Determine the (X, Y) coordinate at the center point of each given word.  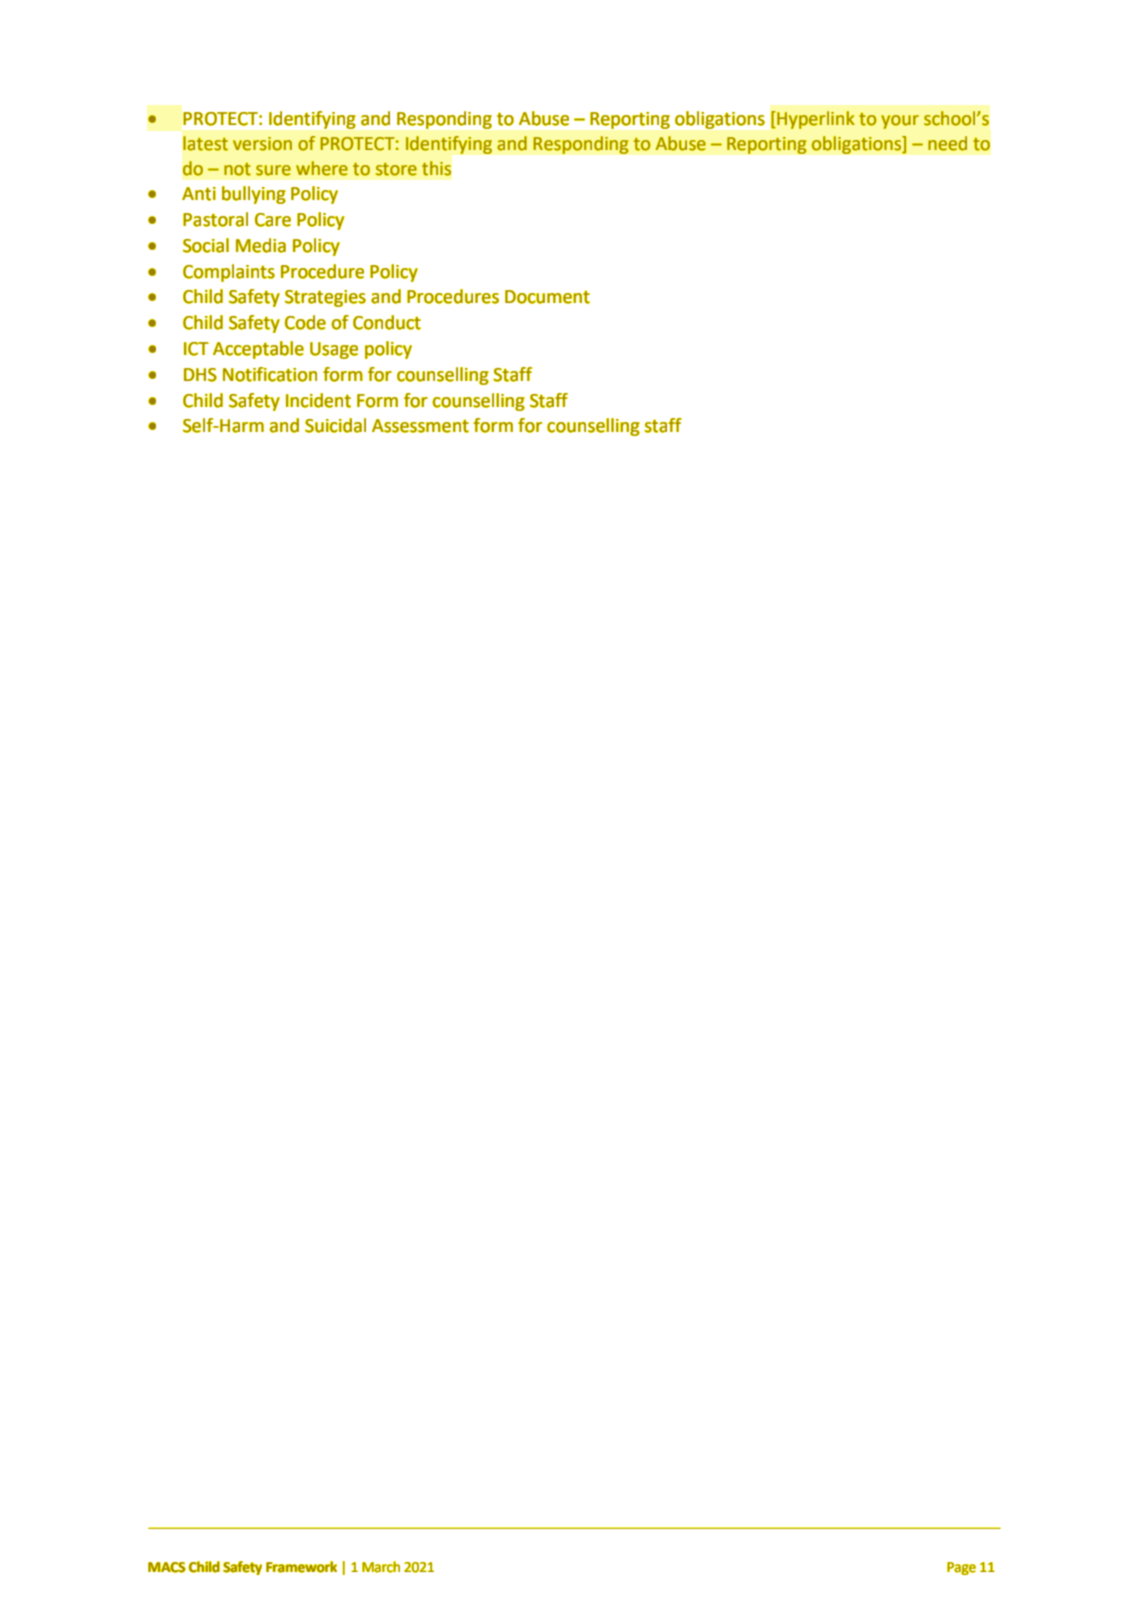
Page (961, 1568)
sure (273, 170)
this (436, 168)
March (381, 1567)
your (900, 122)
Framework (301, 1567)
